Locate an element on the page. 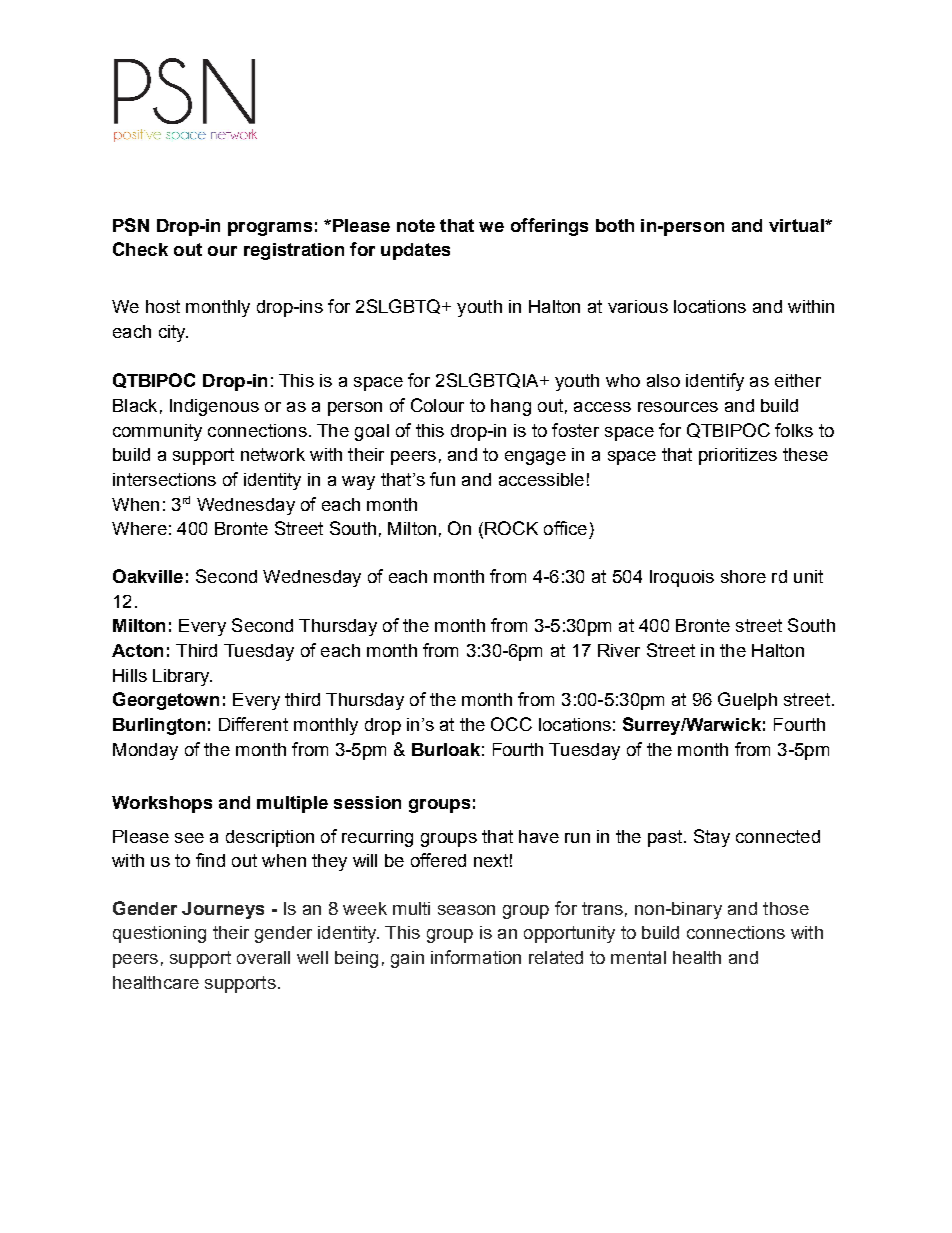  shore is located at coordinates (743, 576).
